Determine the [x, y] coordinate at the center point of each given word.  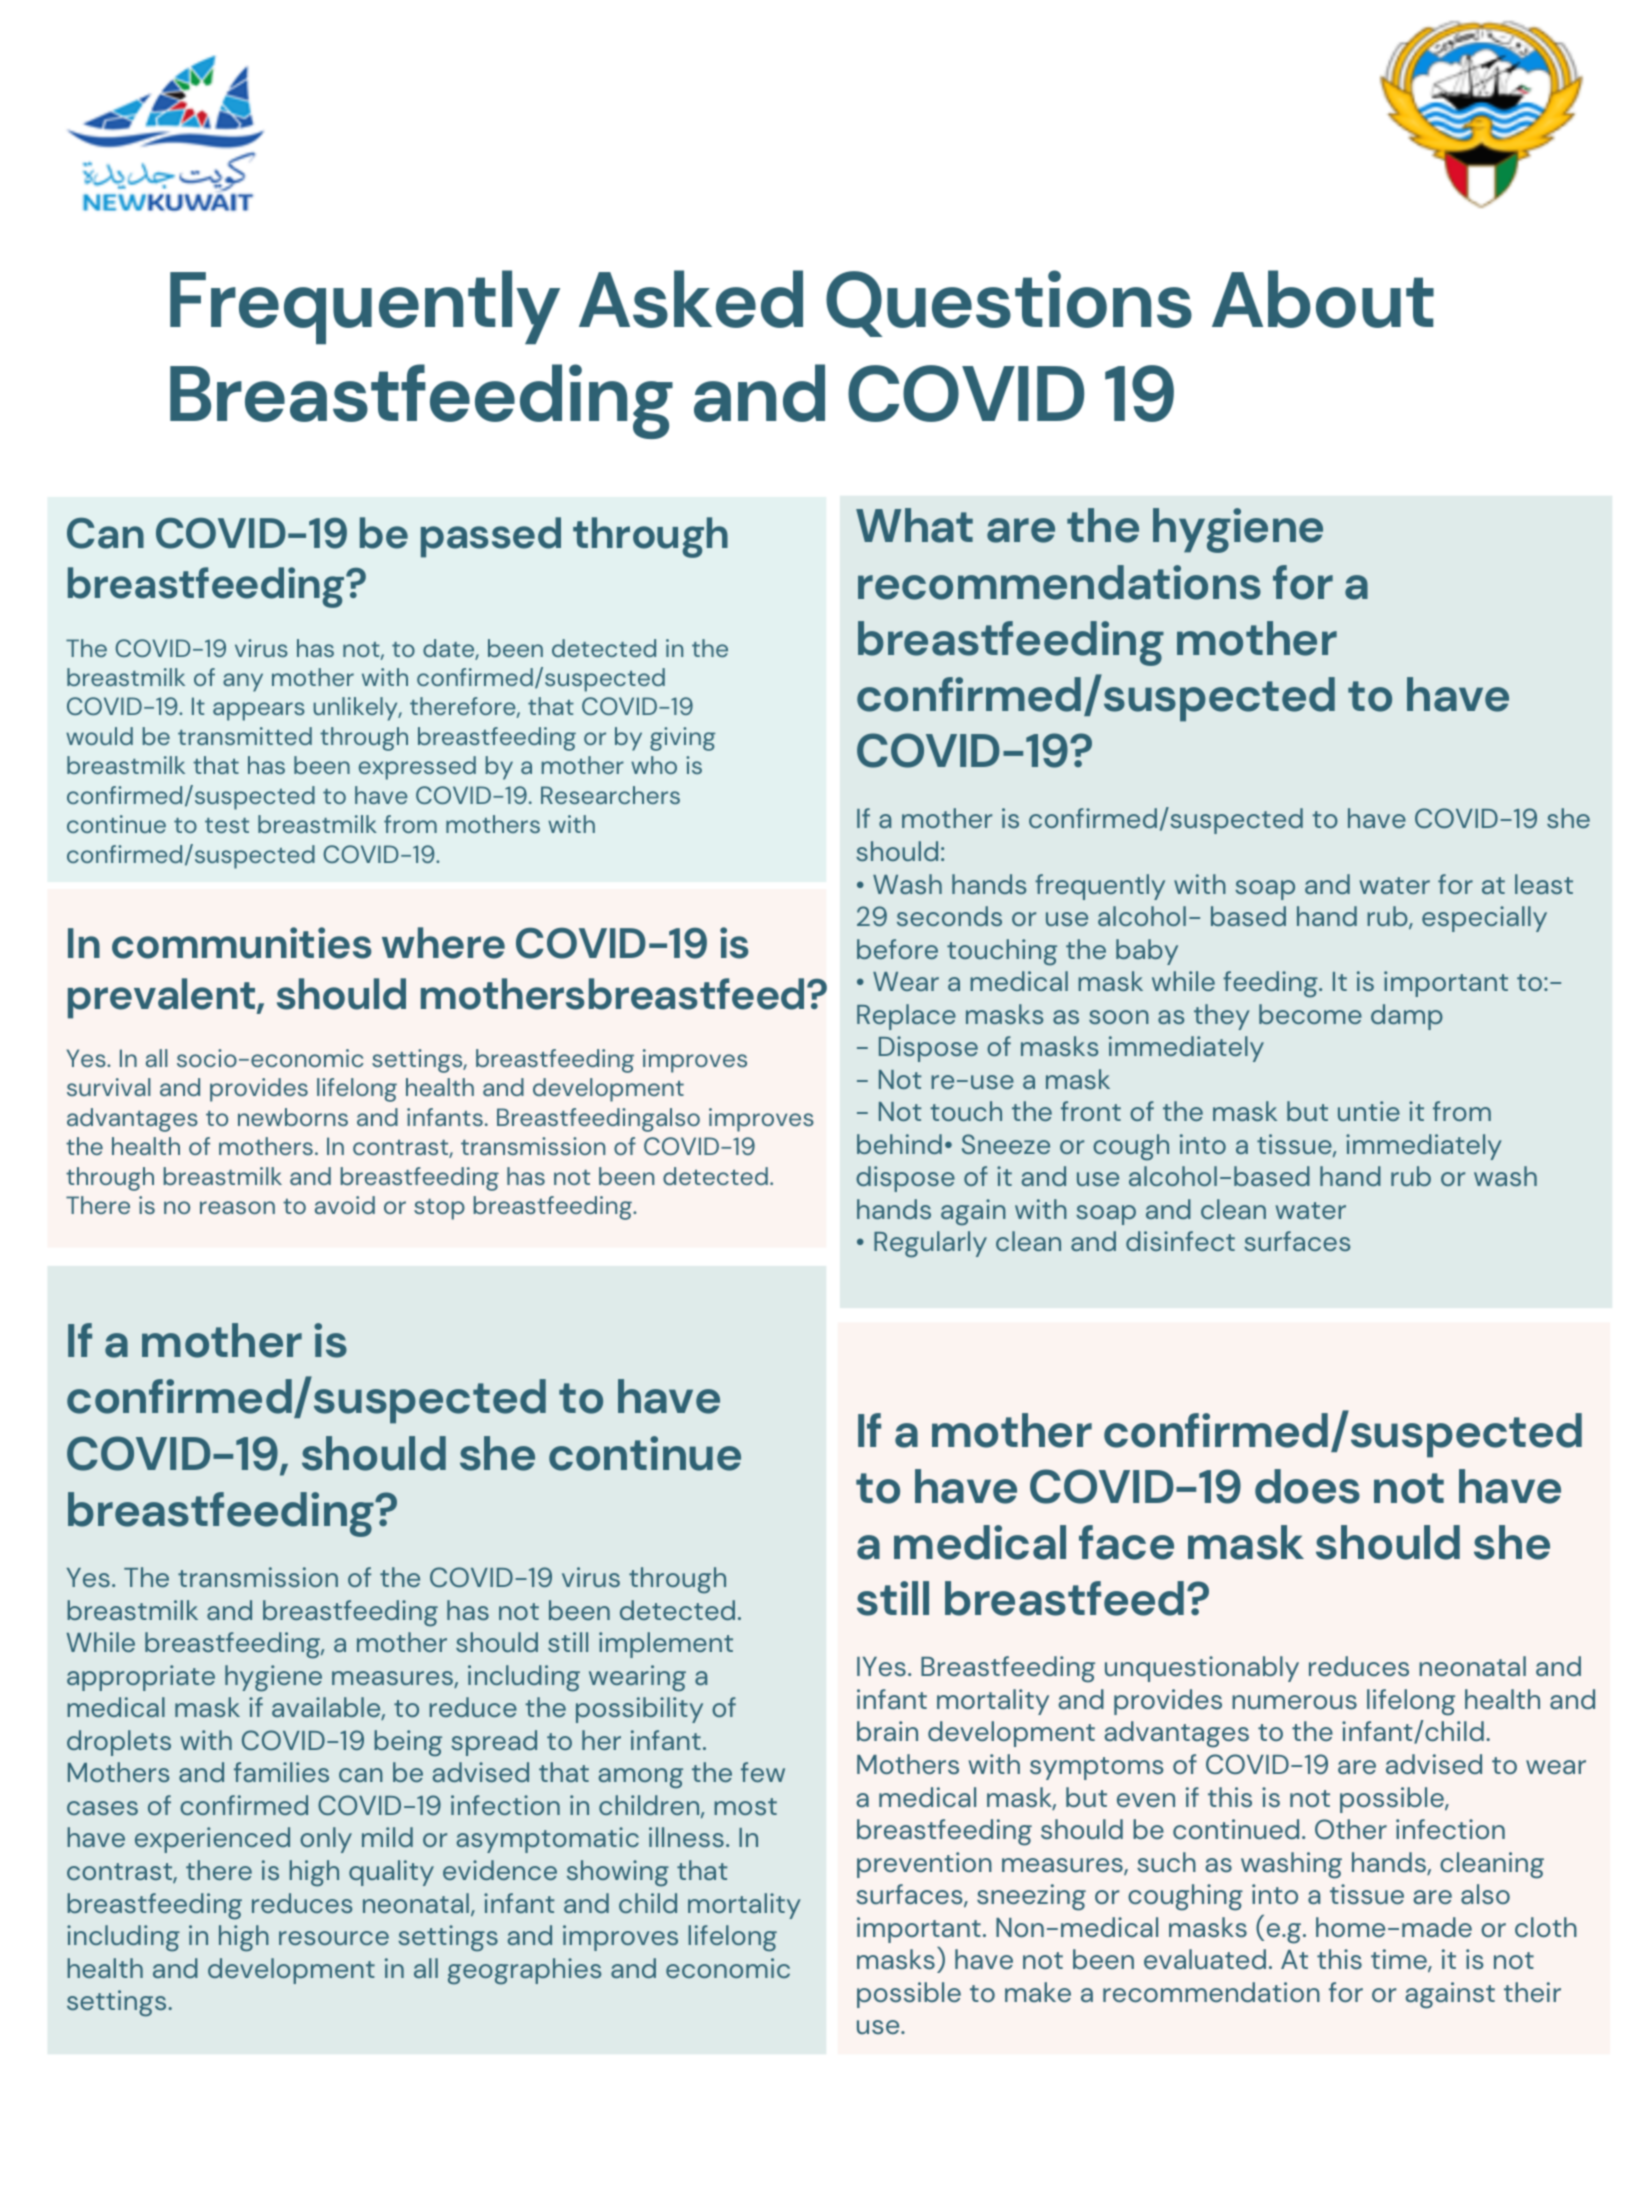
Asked [691, 299]
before [897, 949]
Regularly [930, 1244]
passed [491, 537]
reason [237, 1207]
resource [334, 1938]
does [1307, 1486]
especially [1484, 919]
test [227, 825]
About [1323, 299]
